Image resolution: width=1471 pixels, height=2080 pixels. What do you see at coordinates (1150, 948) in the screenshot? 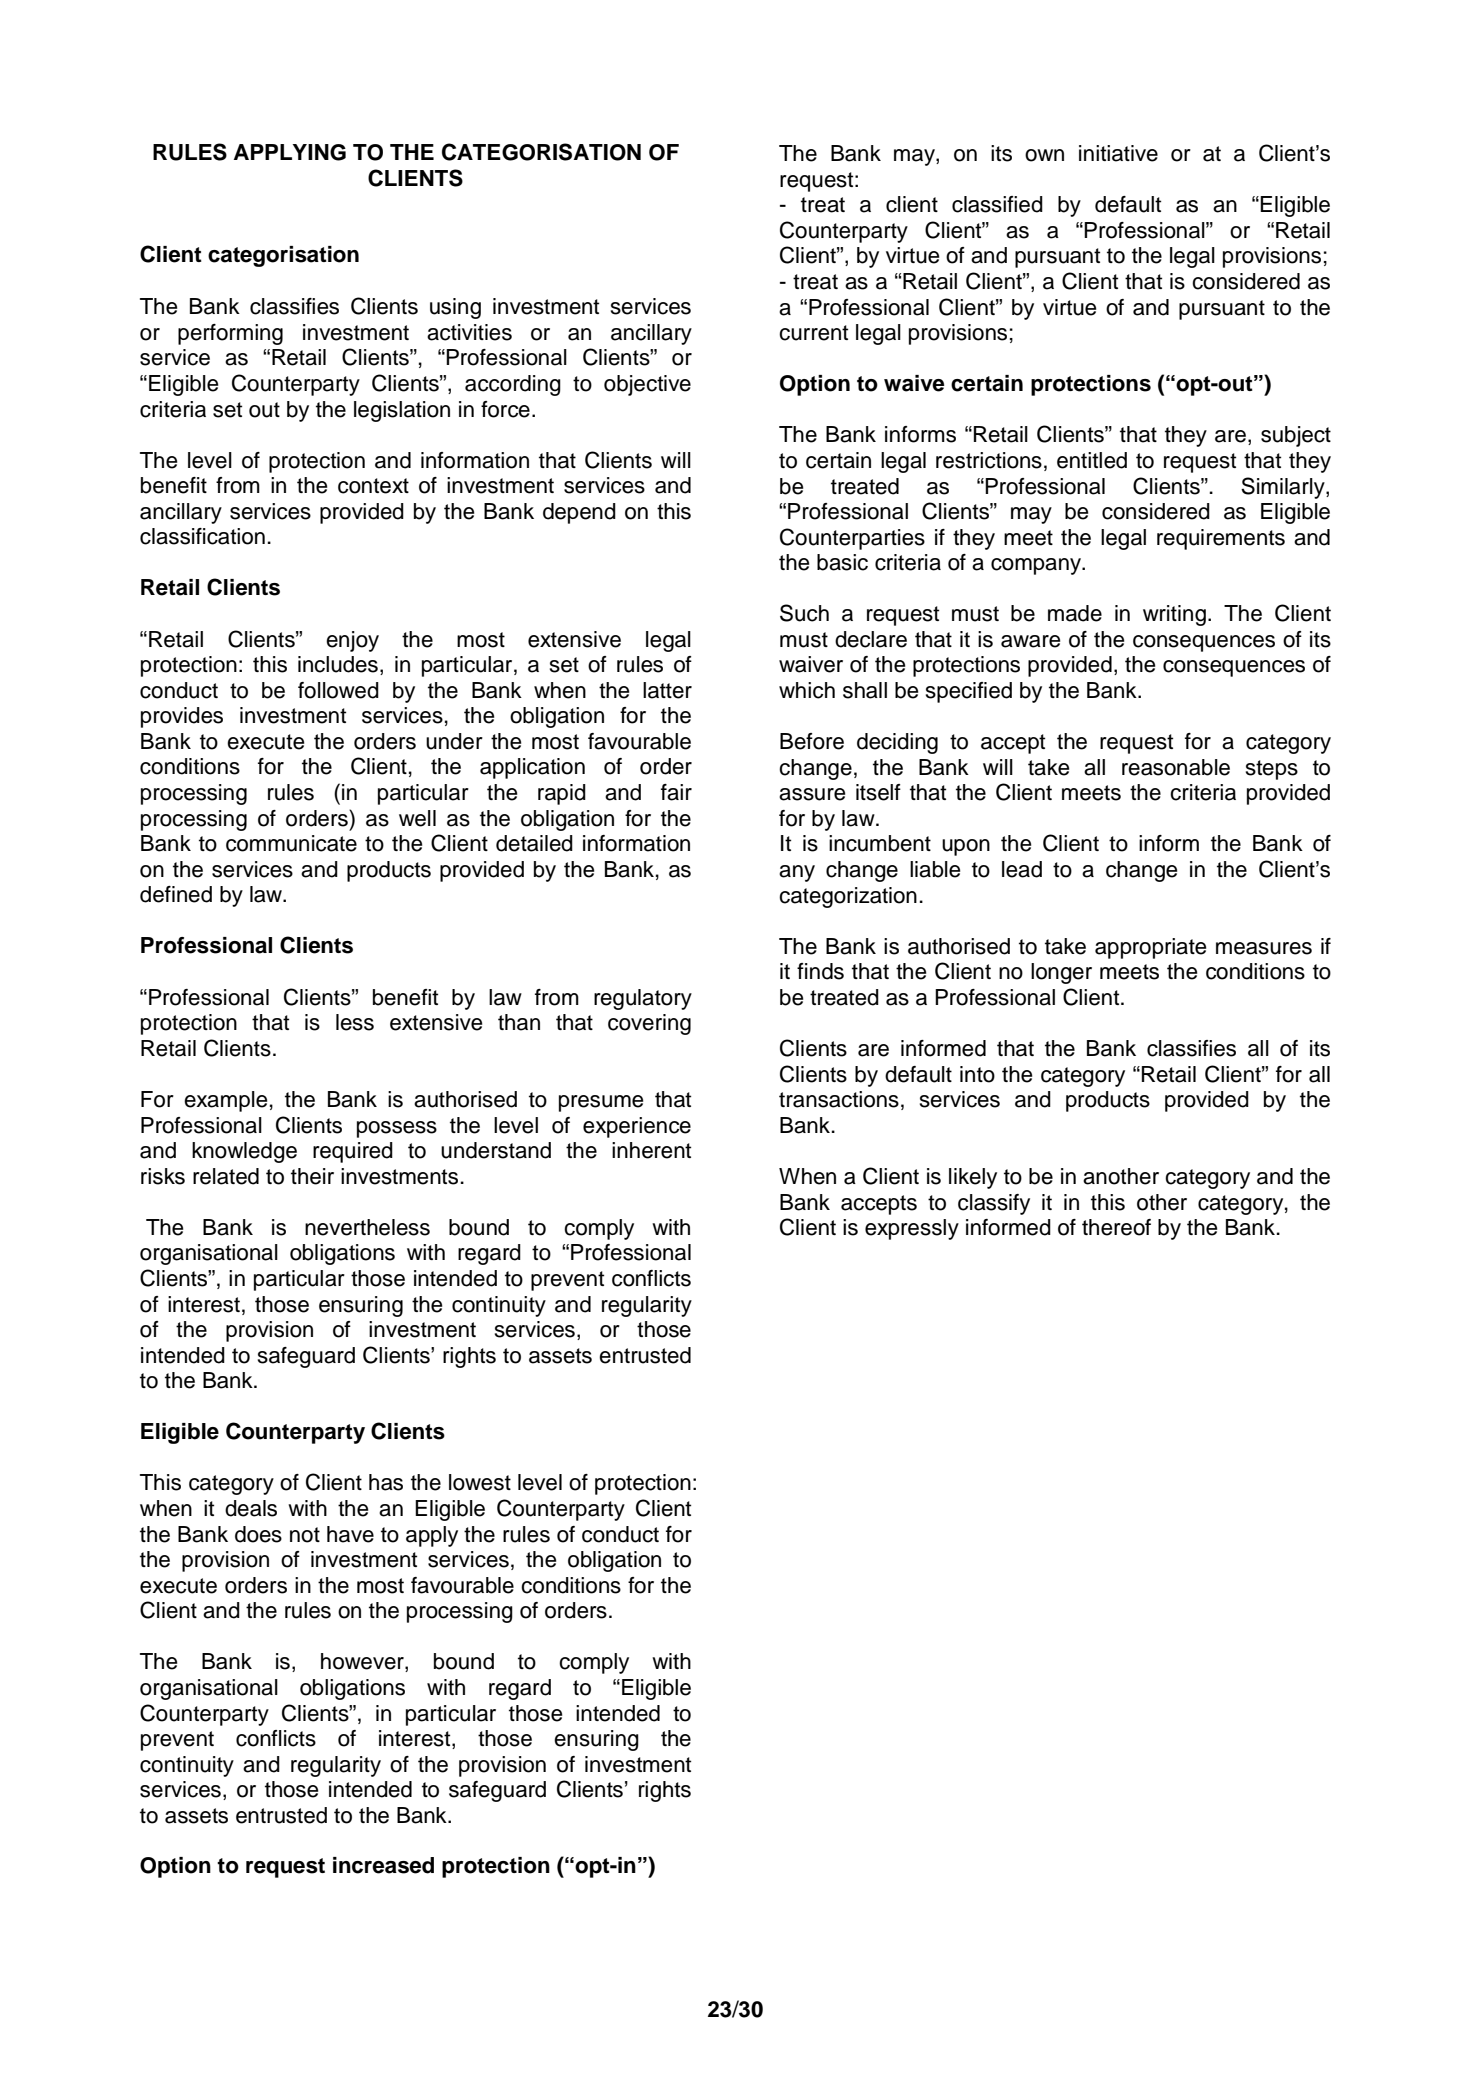
I see `appropriate` at bounding box center [1150, 948].
